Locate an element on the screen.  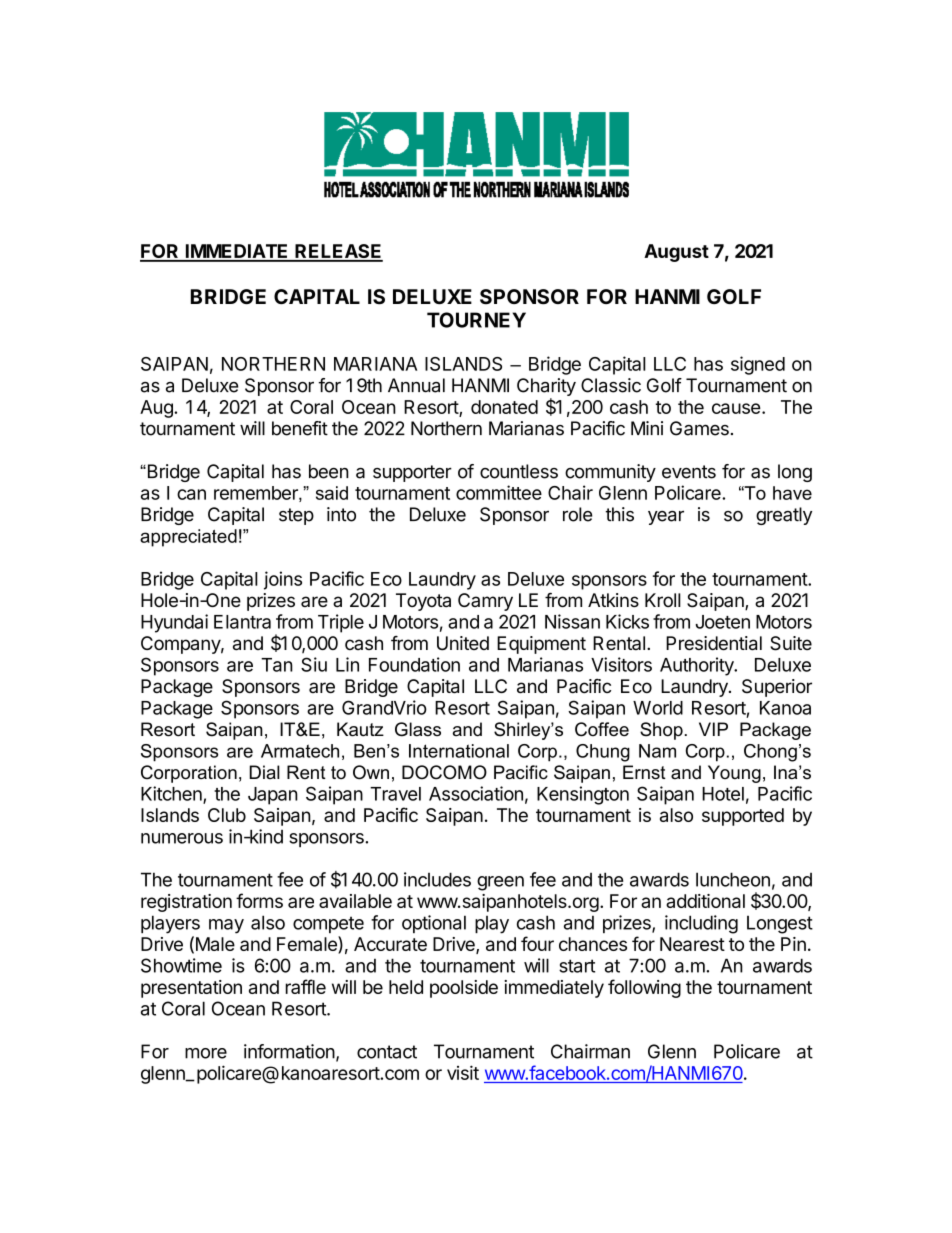
Young is located at coordinates (734, 774).
